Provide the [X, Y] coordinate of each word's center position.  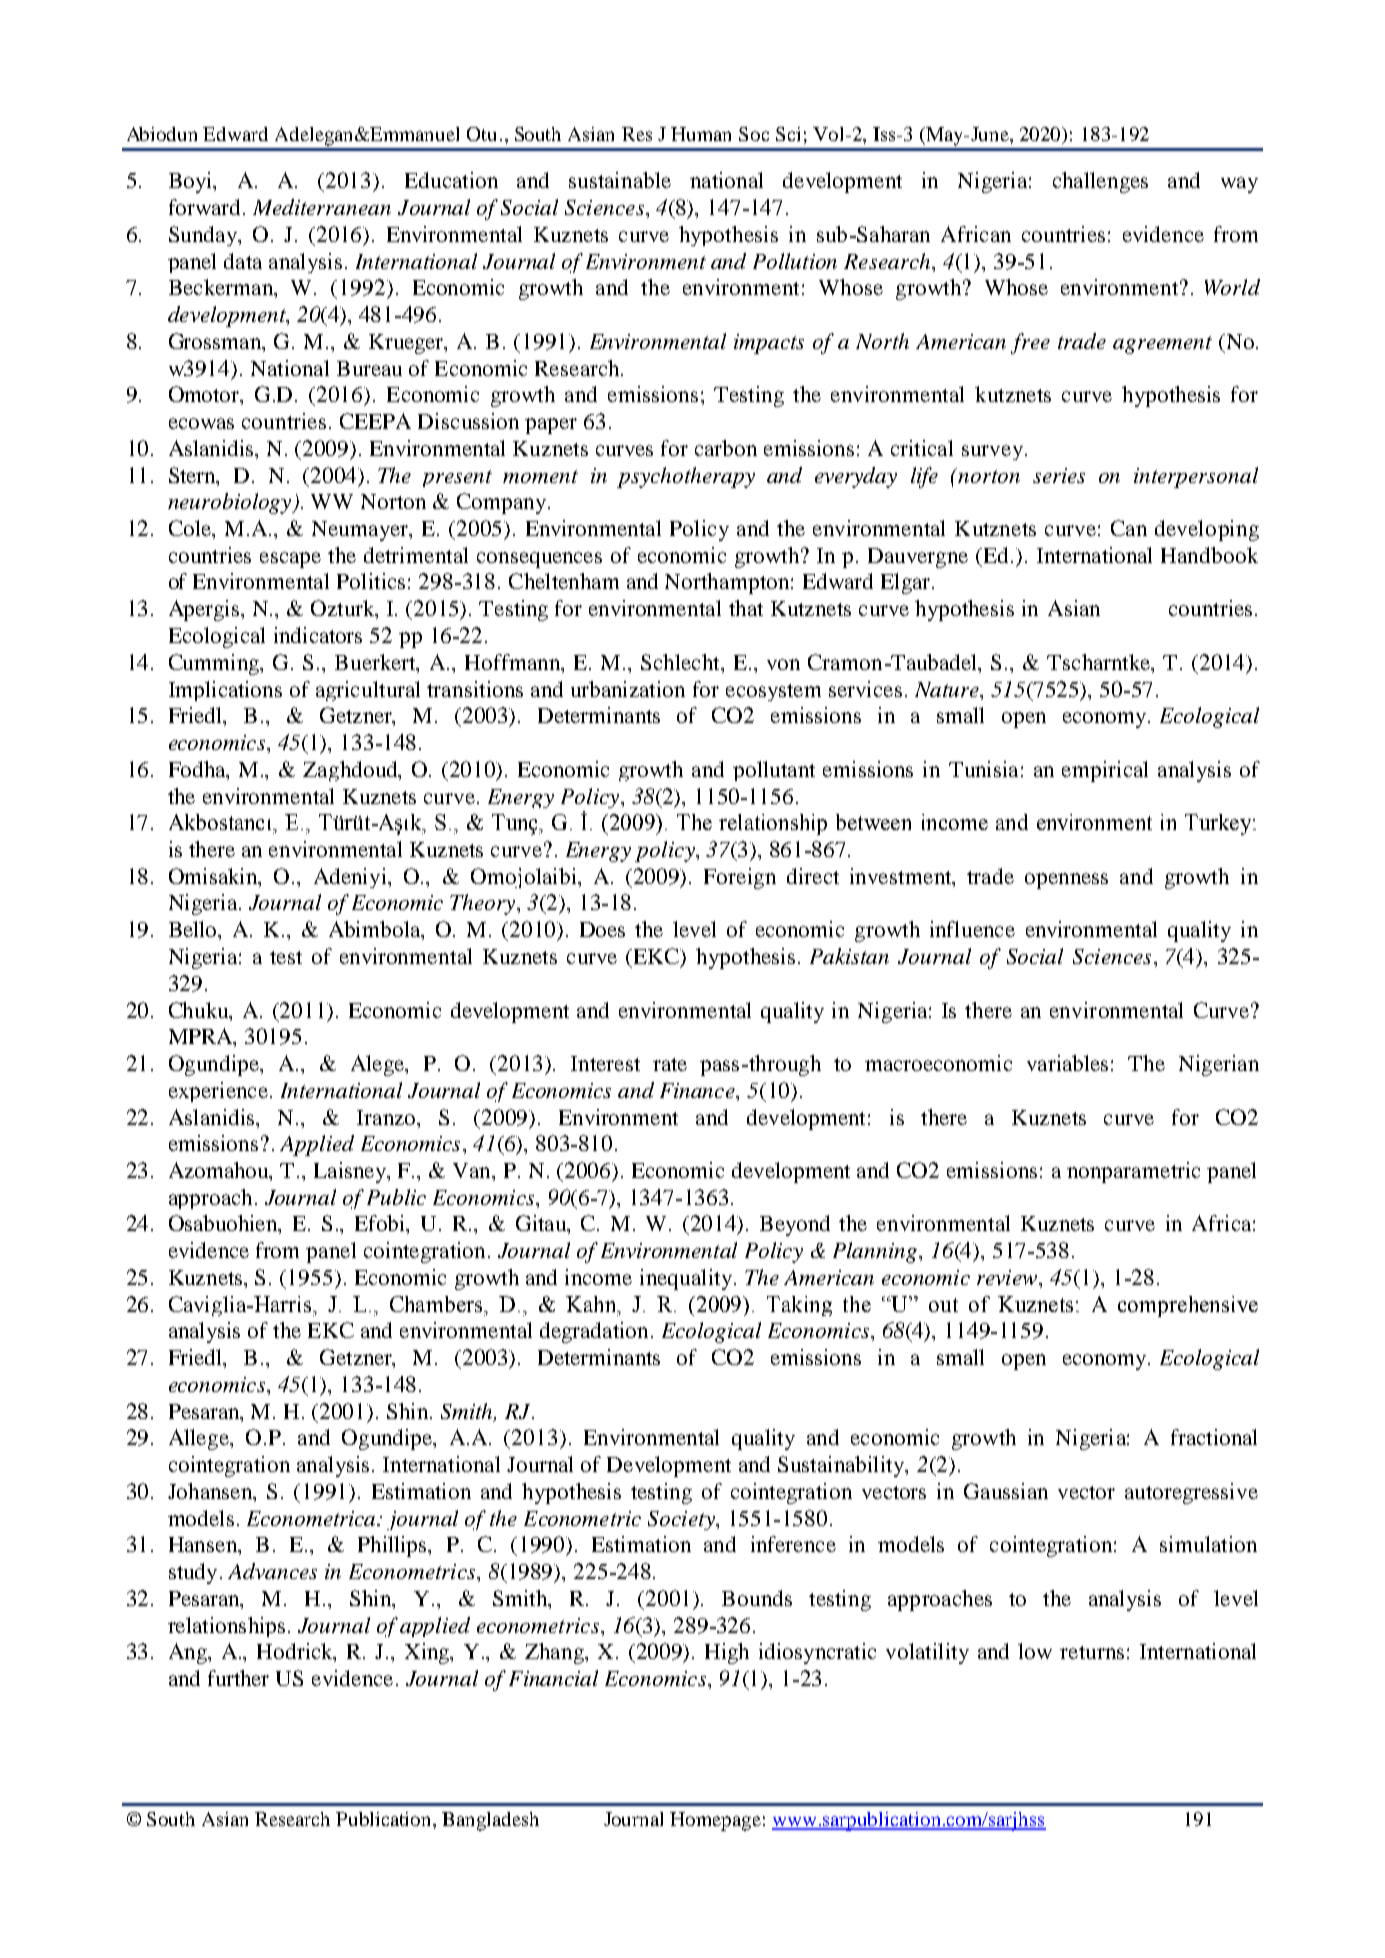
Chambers [437, 1304]
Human [701, 134]
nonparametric [1133, 1172]
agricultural [368, 691]
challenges [1100, 182]
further [238, 1678]
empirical [1105, 771]
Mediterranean [322, 207]
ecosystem [773, 692]
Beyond [795, 1225]
